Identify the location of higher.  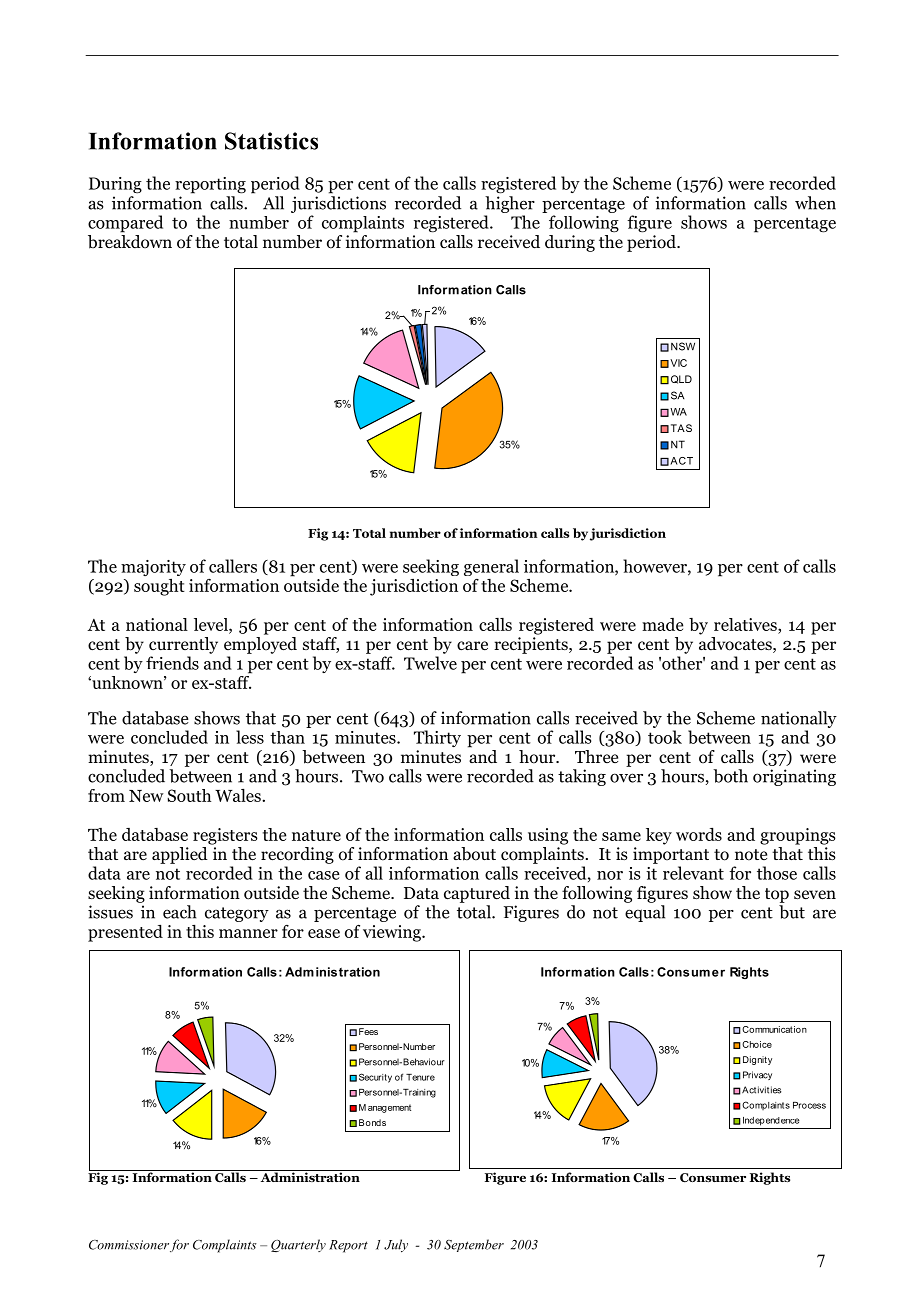
(510, 204).
